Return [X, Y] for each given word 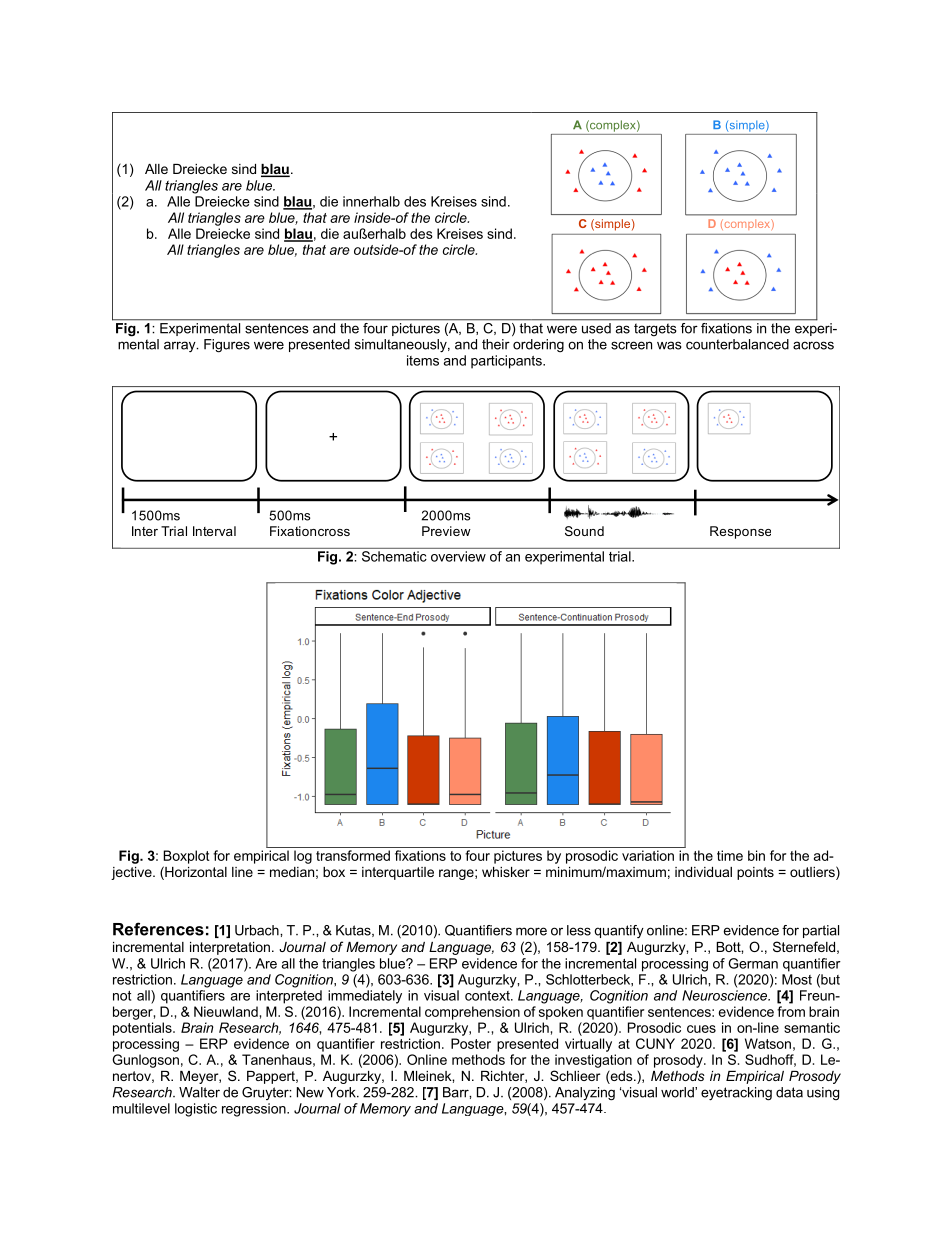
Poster [471, 1043]
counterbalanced [737, 344]
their [496, 344]
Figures [227, 346]
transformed [353, 855]
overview [458, 556]
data [789, 1092]
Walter [199, 1092]
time [730, 855]
